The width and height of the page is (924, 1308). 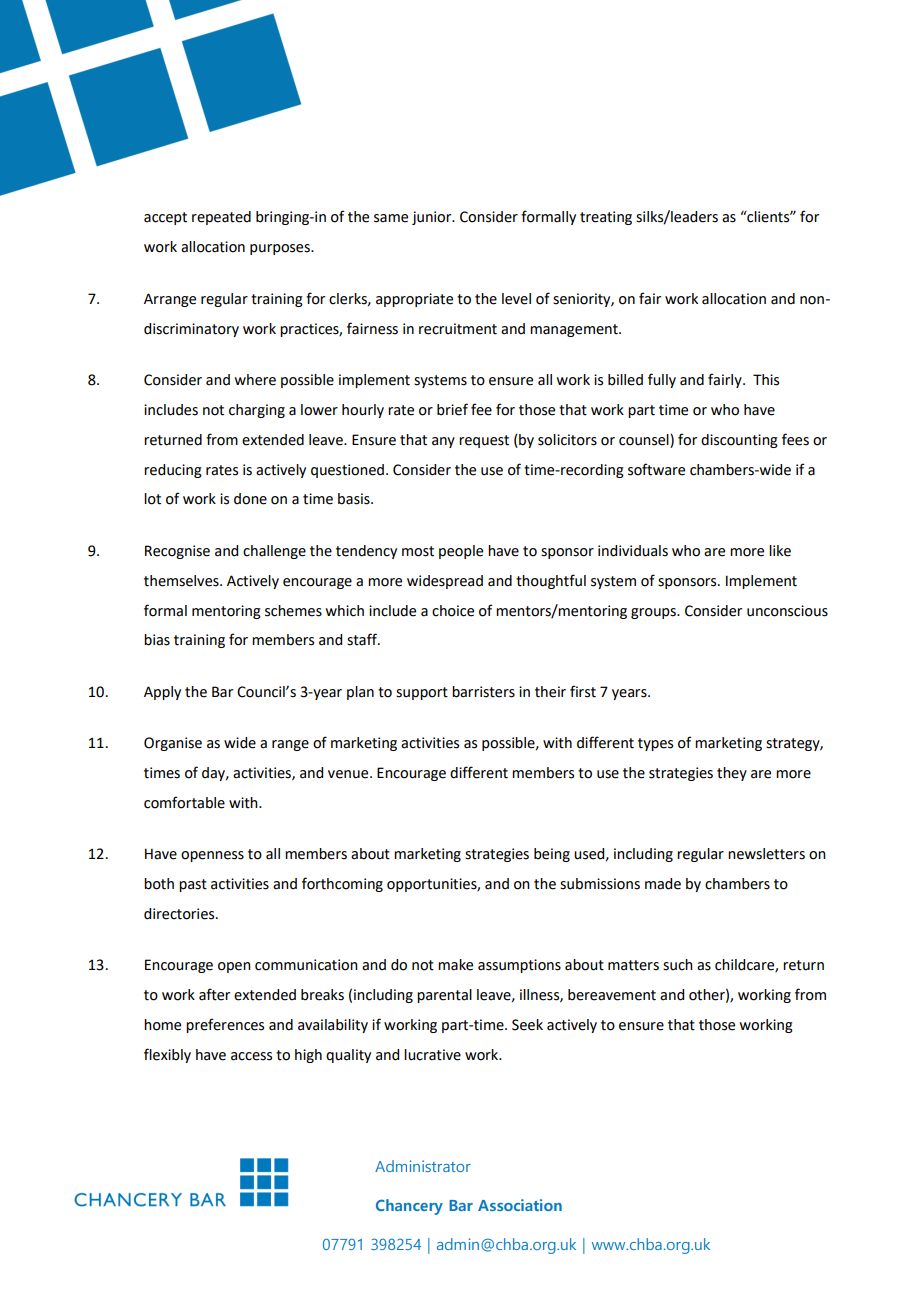 I want to click on such, so click(x=678, y=965).
